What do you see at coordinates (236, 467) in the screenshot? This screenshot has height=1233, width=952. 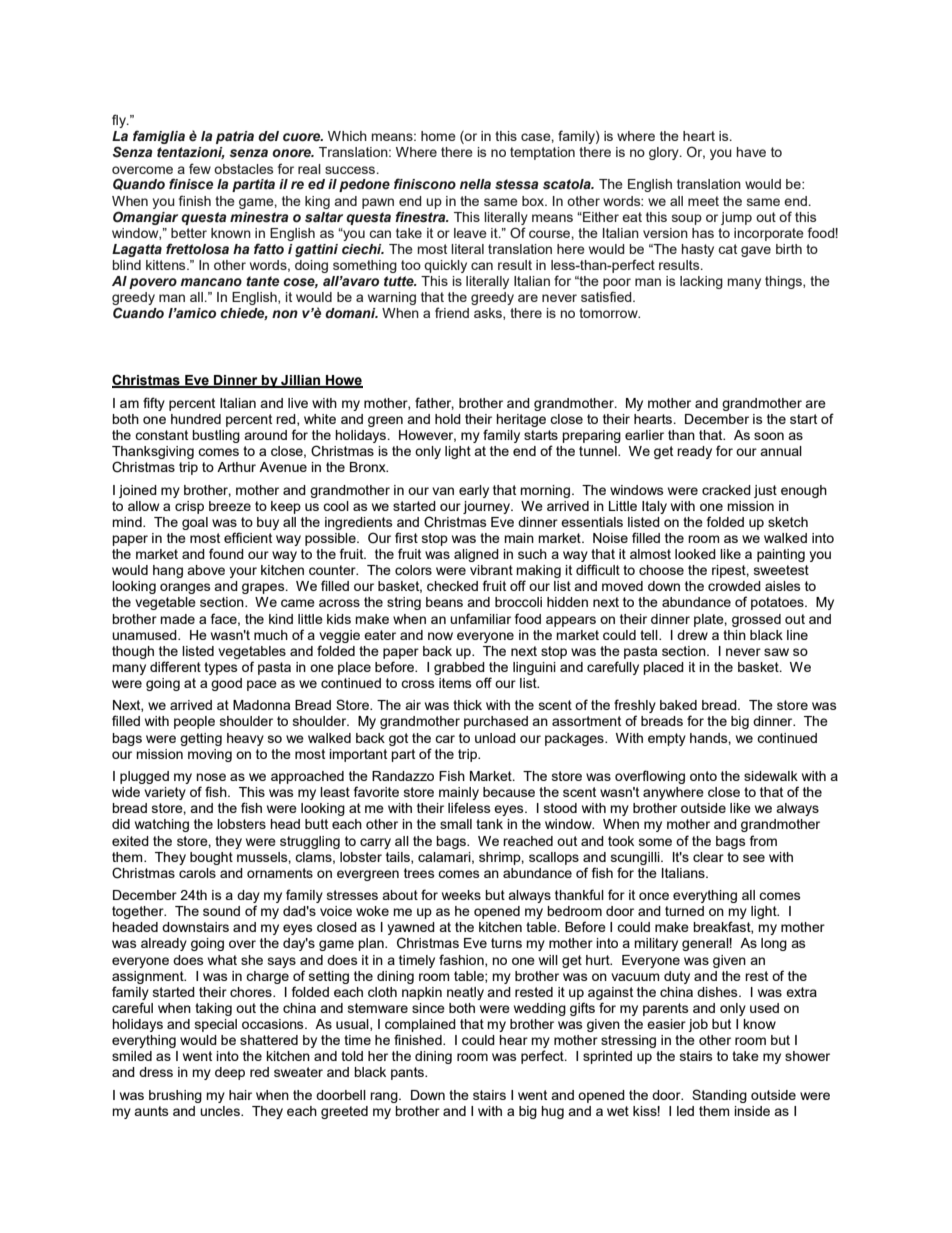 I see `Arthur` at bounding box center [236, 467].
